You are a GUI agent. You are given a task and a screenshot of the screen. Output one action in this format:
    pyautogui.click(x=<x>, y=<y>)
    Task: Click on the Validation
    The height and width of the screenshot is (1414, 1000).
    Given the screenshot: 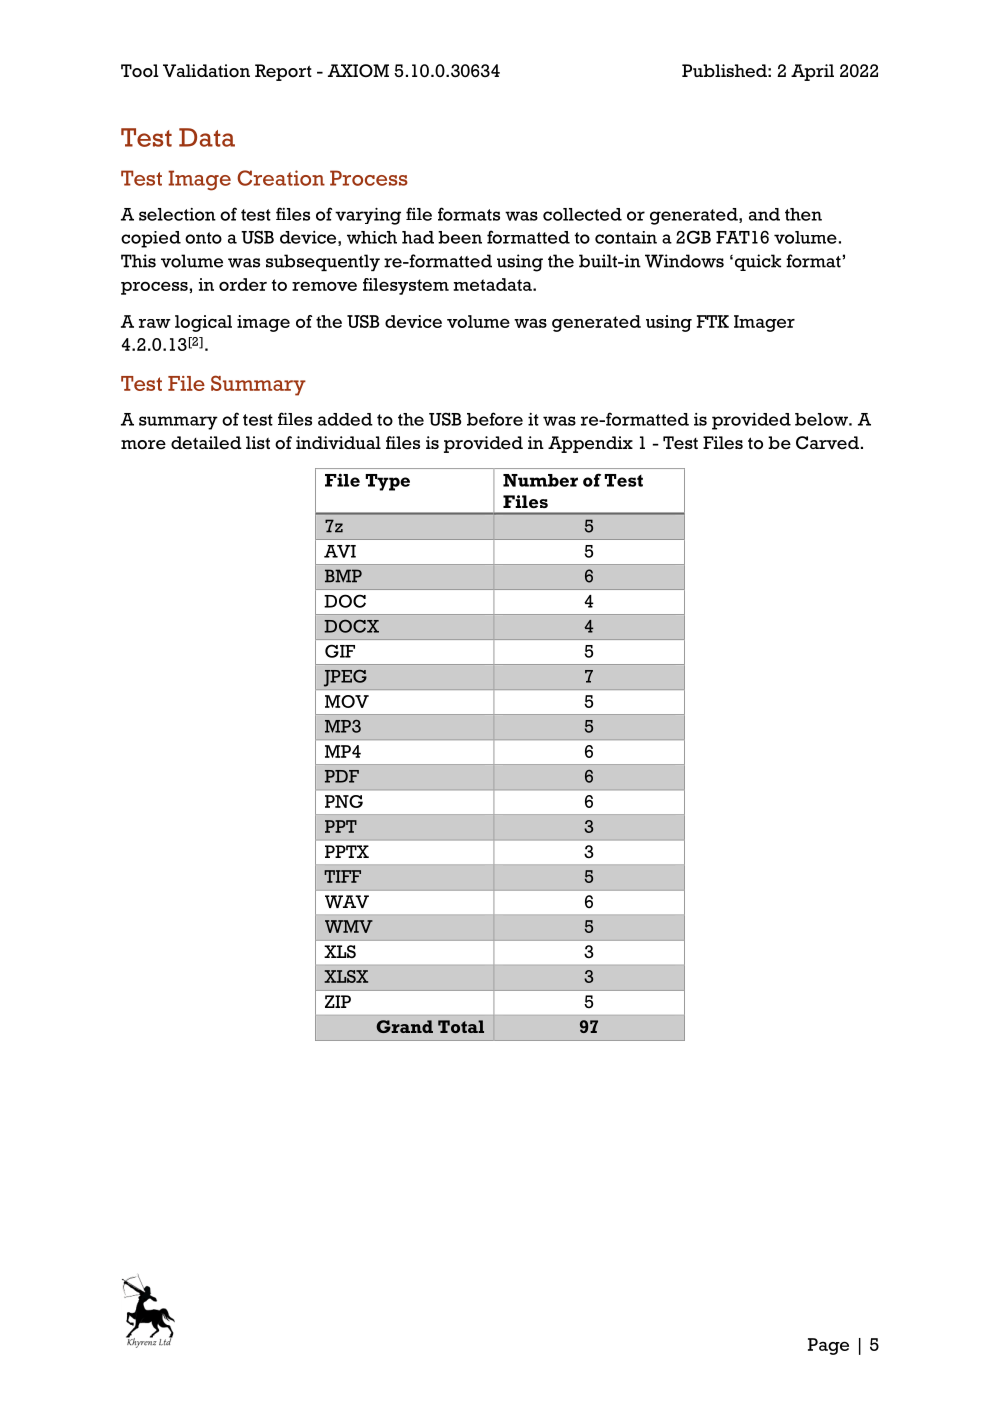 What is the action you would take?
    pyautogui.click(x=206, y=71)
